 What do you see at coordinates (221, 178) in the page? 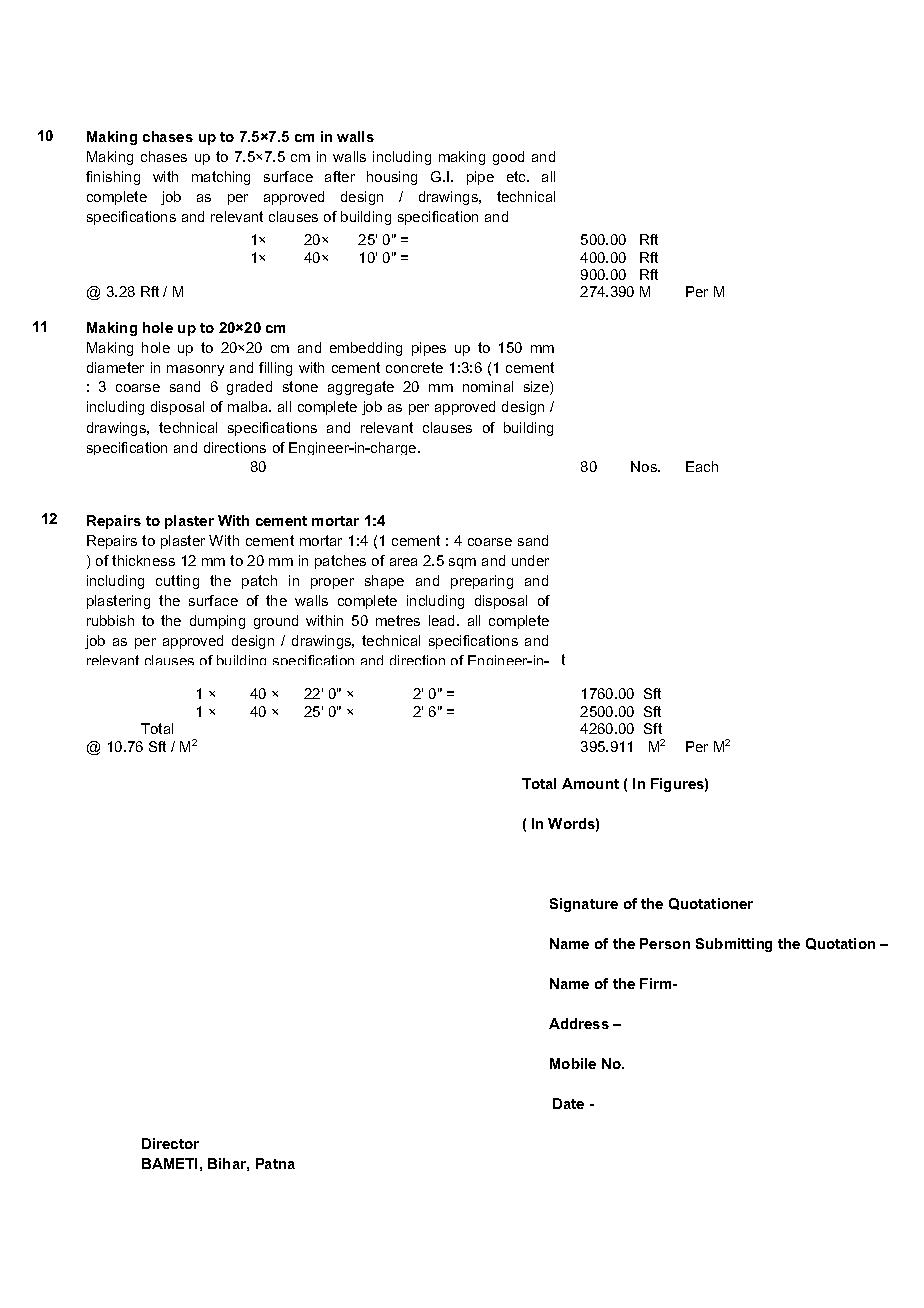
I see `matching` at bounding box center [221, 178].
